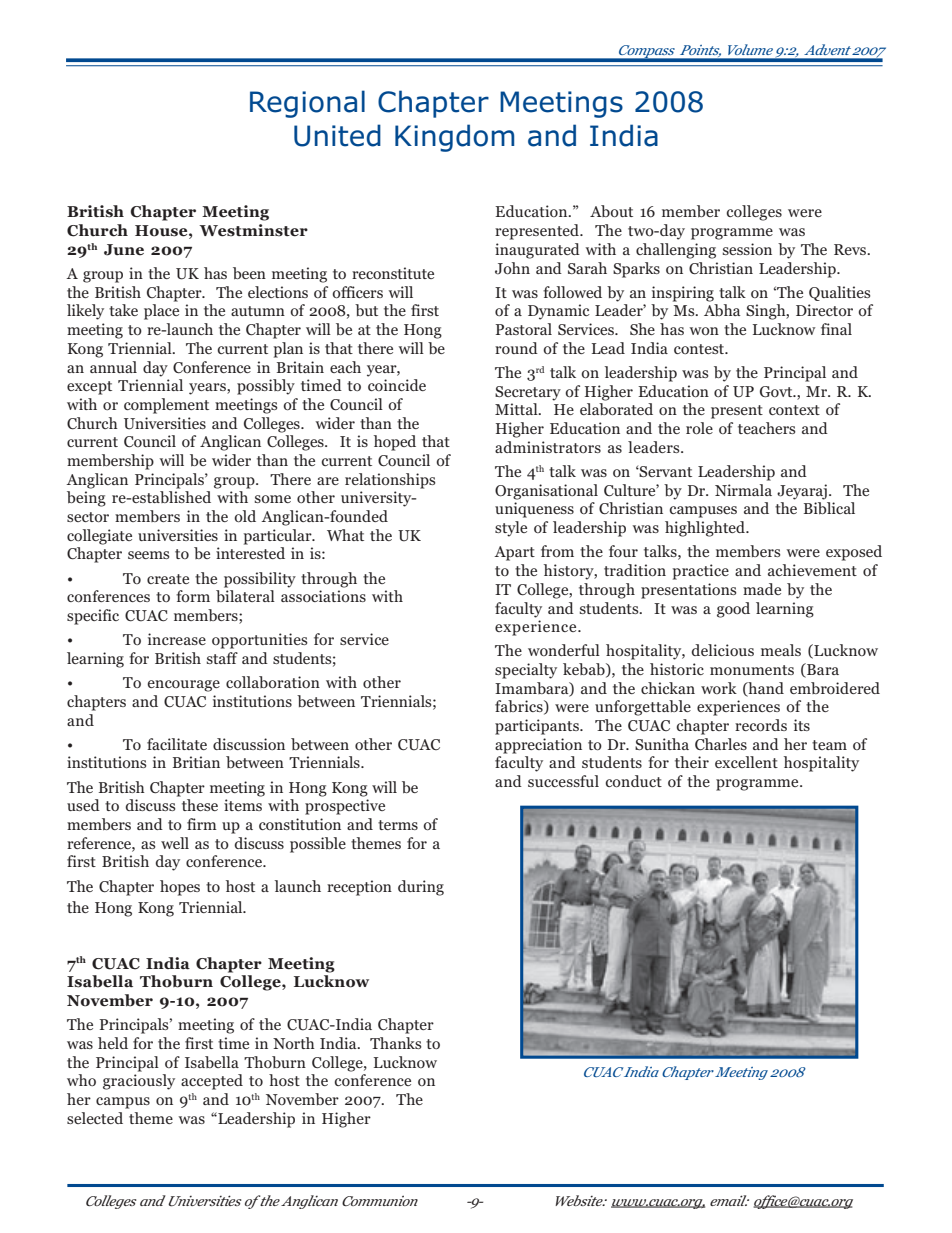 The image size is (952, 1233). I want to click on graciously, so click(139, 1082).
